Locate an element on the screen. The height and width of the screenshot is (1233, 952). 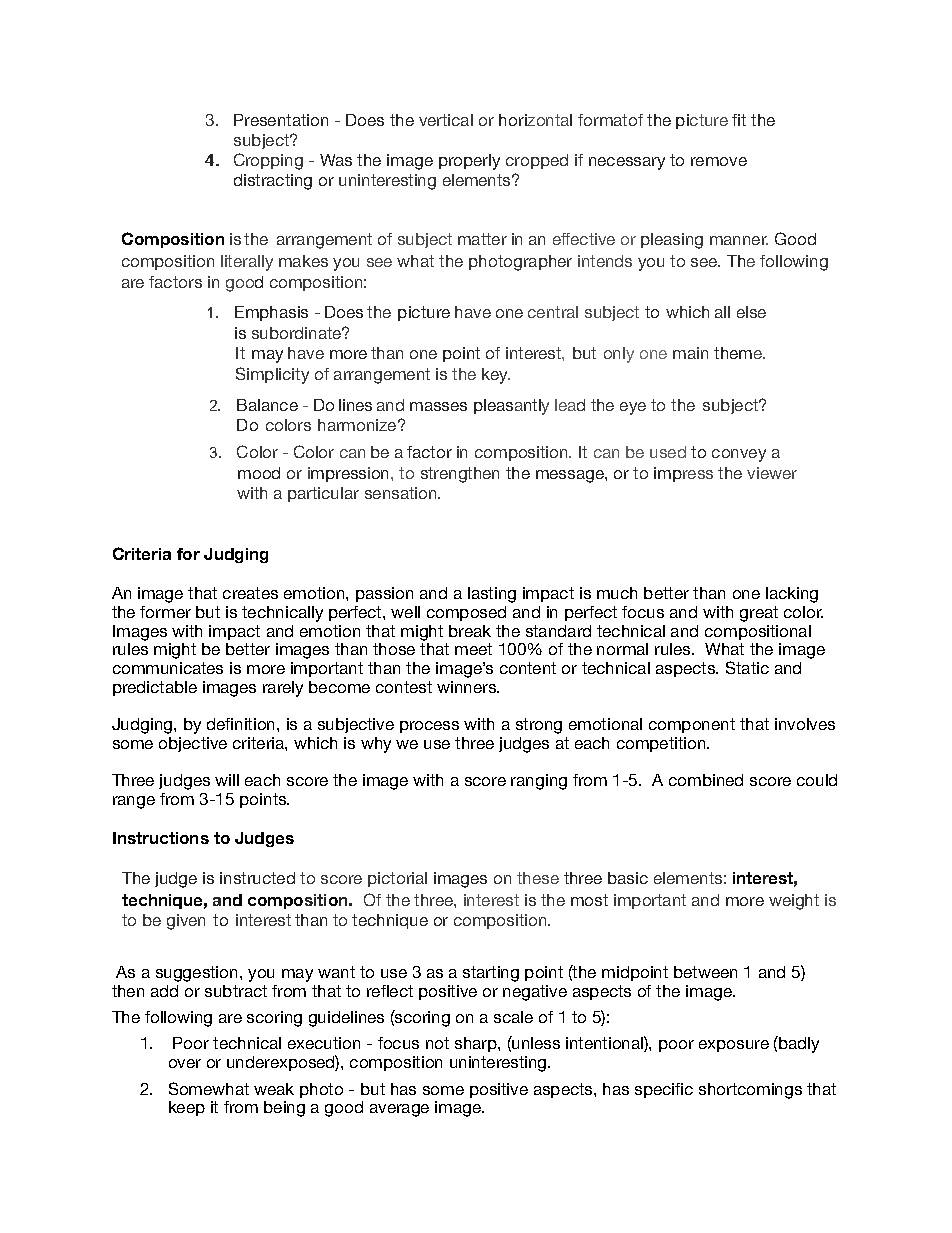
sharp is located at coordinates (477, 1044).
